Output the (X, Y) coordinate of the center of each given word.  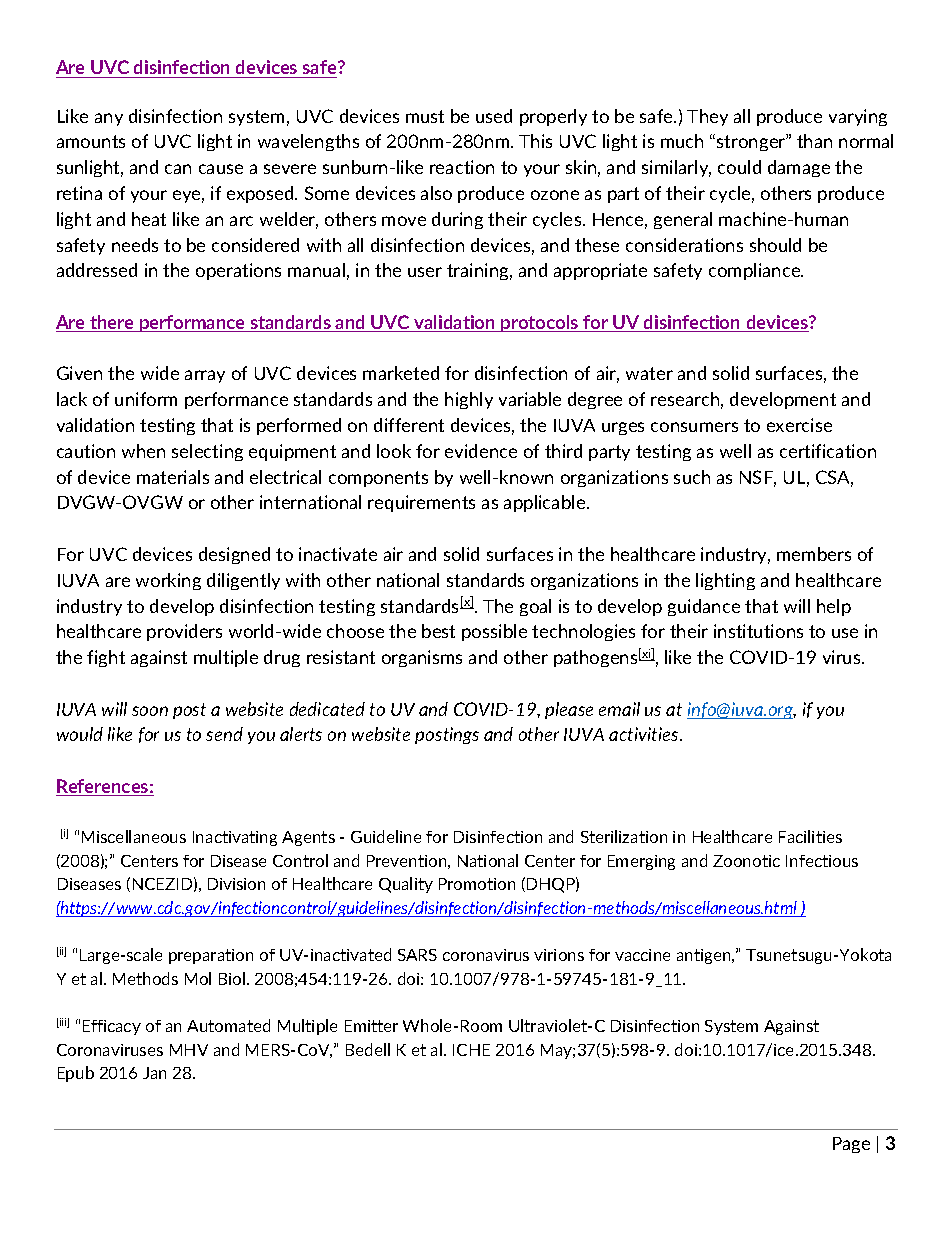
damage (799, 168)
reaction (462, 167)
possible (494, 632)
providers (184, 632)
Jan (154, 1073)
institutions (758, 631)
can (178, 169)
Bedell (368, 1049)
